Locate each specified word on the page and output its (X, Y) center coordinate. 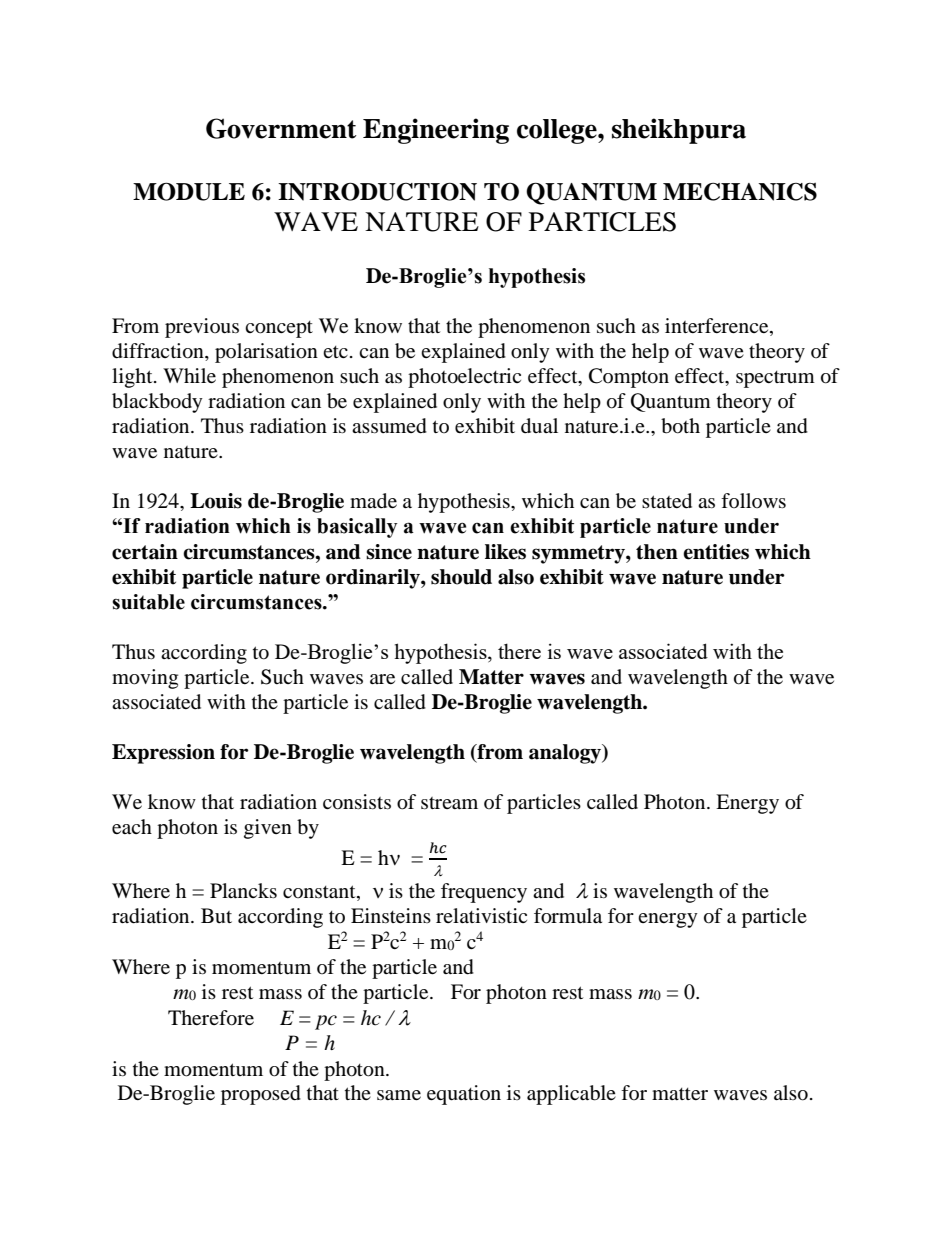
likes (505, 552)
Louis (216, 501)
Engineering (436, 131)
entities (716, 552)
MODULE (189, 191)
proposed (261, 1095)
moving (145, 679)
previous (202, 328)
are (382, 679)
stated (667, 501)
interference (718, 327)
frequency (484, 893)
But (216, 915)
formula (568, 916)
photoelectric (464, 378)
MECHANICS (740, 192)
